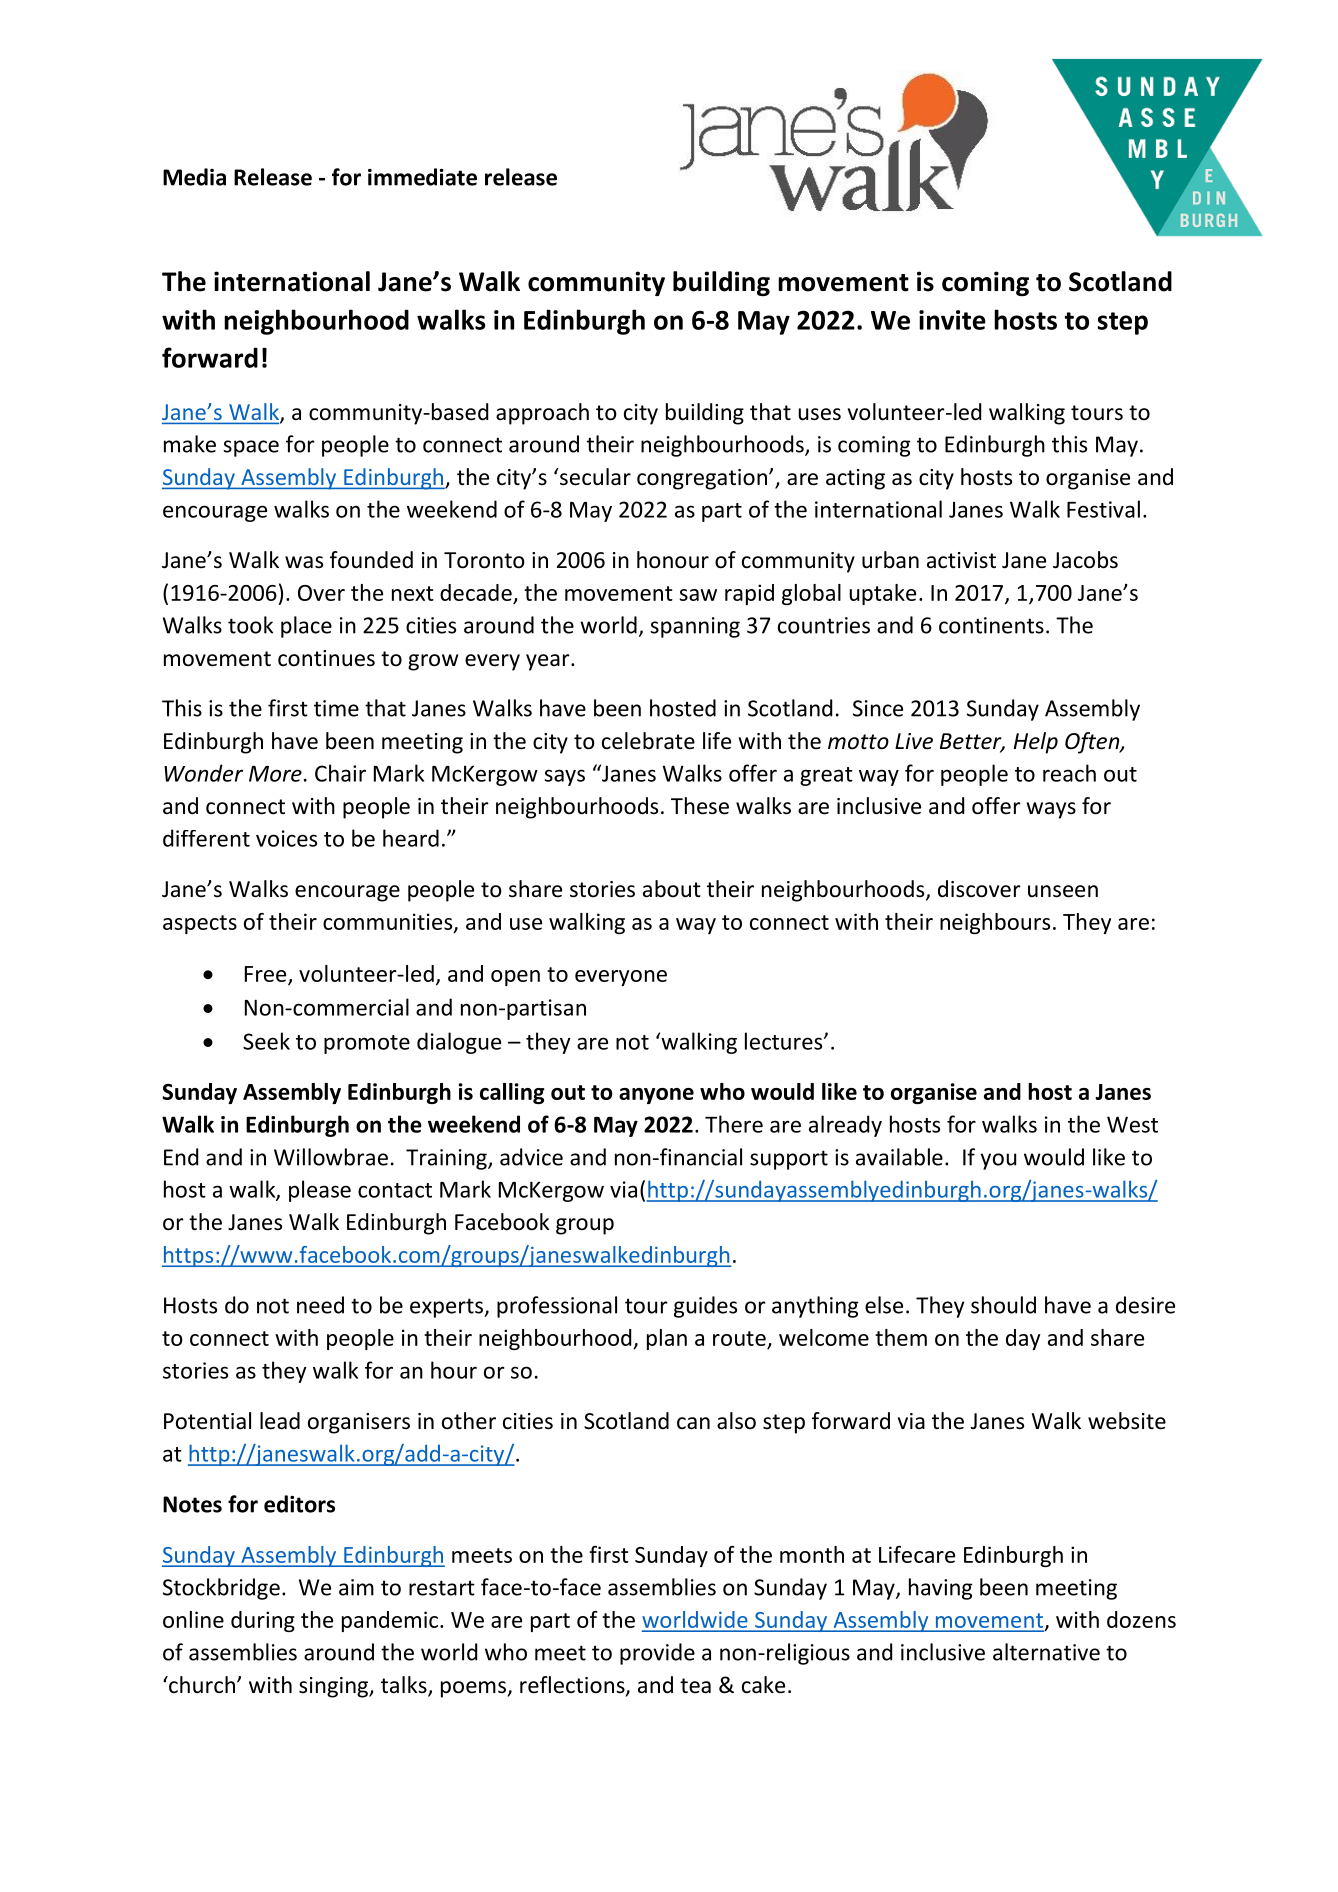 This image has width=1338, height=1892. What do you see at coordinates (263, 1621) in the image?
I see `during` at bounding box center [263, 1621].
